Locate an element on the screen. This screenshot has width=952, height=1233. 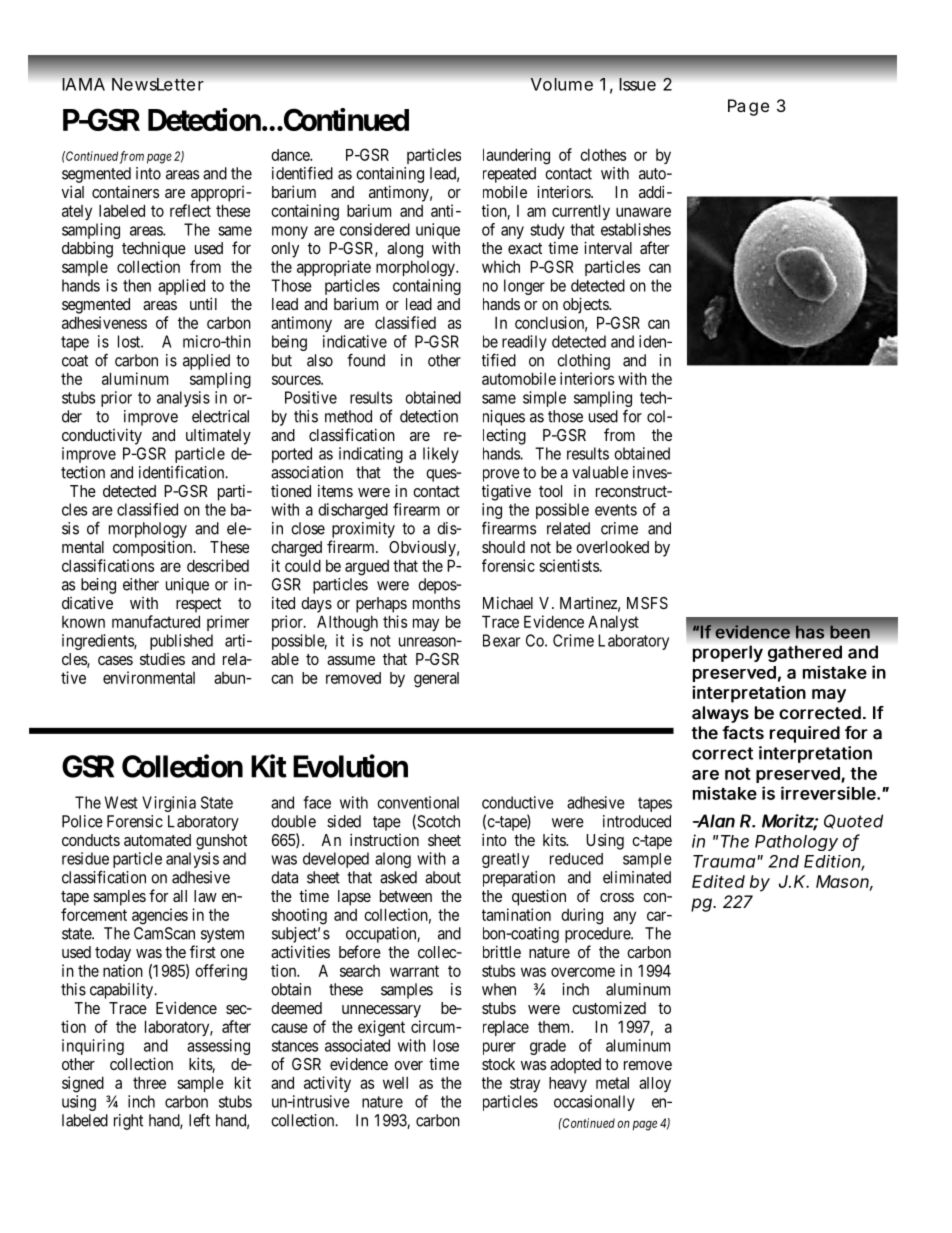
events is located at coordinates (616, 510).
